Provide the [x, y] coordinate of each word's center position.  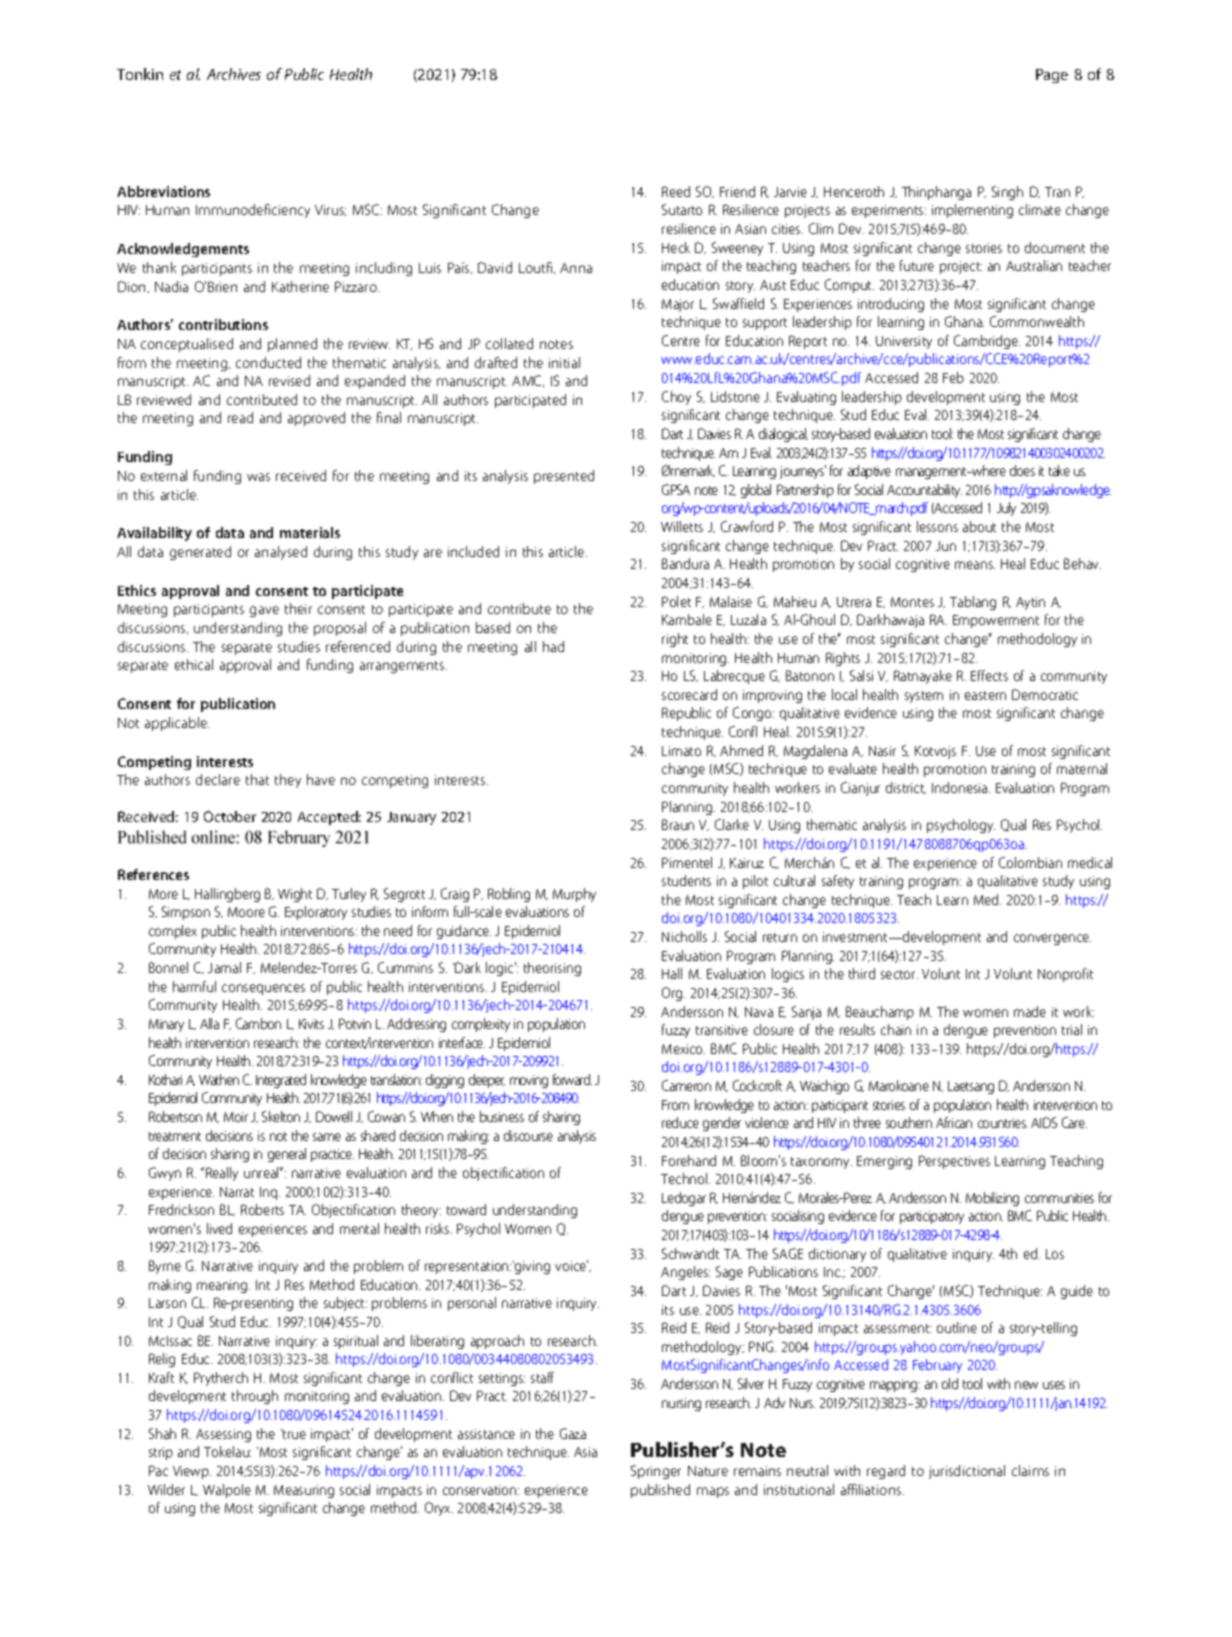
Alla [209, 1023]
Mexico [683, 1049]
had [553, 646]
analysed [281, 553]
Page [1052, 76]
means [975, 565]
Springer [656, 1472]
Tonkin [140, 74]
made [1030, 1011]
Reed [676, 191]
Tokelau [227, 1451]
